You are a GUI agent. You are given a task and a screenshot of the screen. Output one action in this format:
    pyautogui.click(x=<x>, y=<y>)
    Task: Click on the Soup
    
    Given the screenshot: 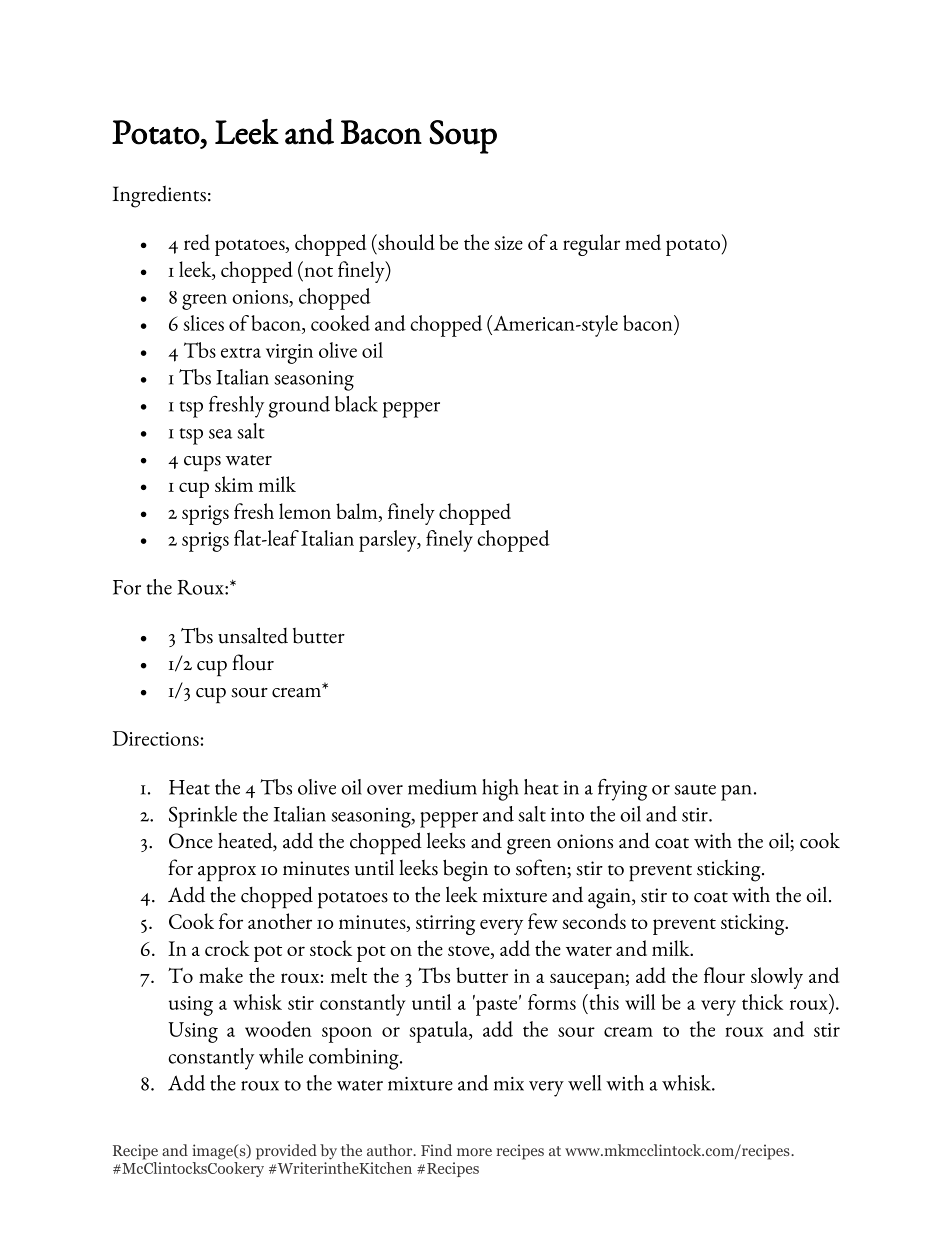 What is the action you would take?
    pyautogui.click(x=463, y=137)
